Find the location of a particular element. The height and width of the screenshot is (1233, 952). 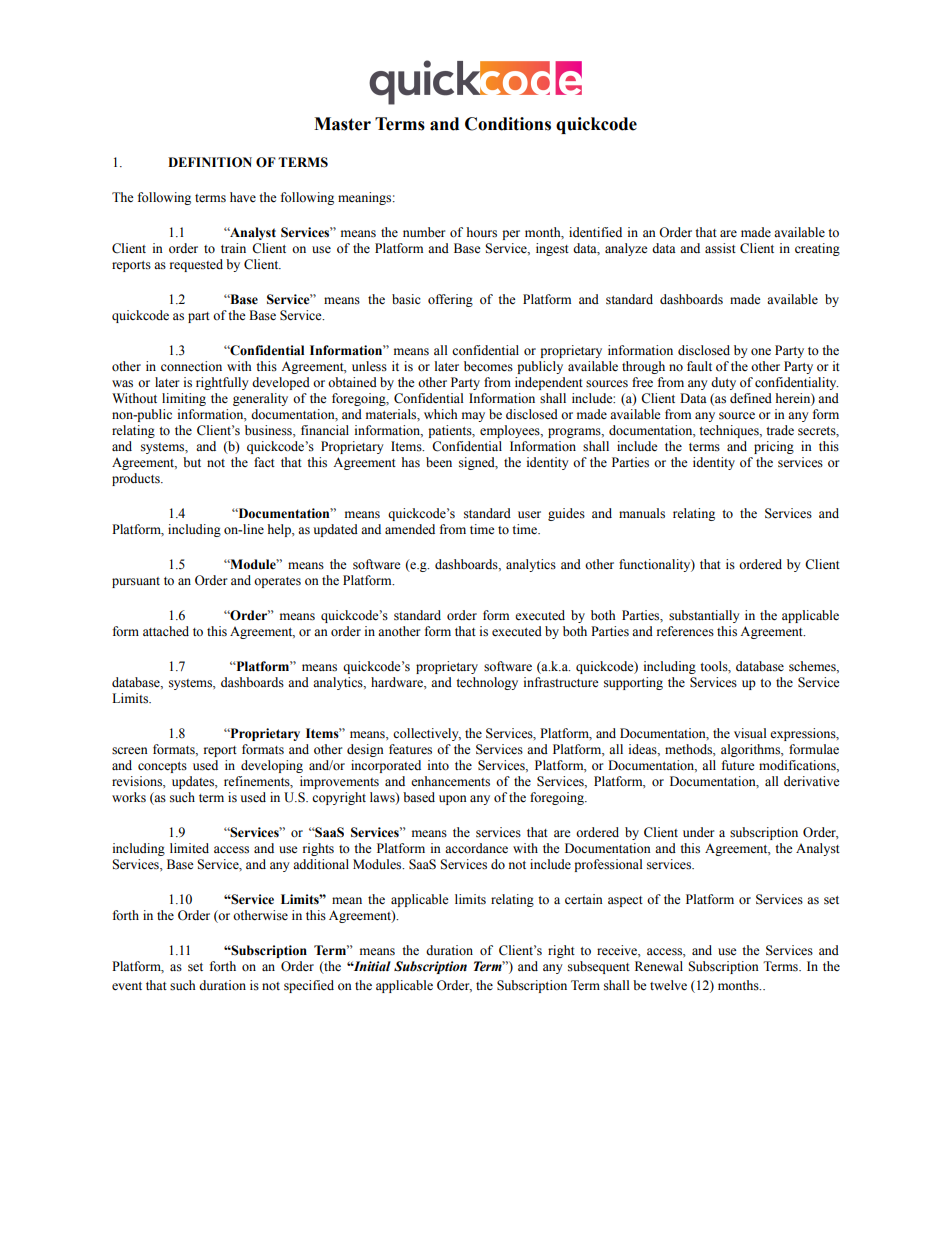

event is located at coordinates (127, 986).
